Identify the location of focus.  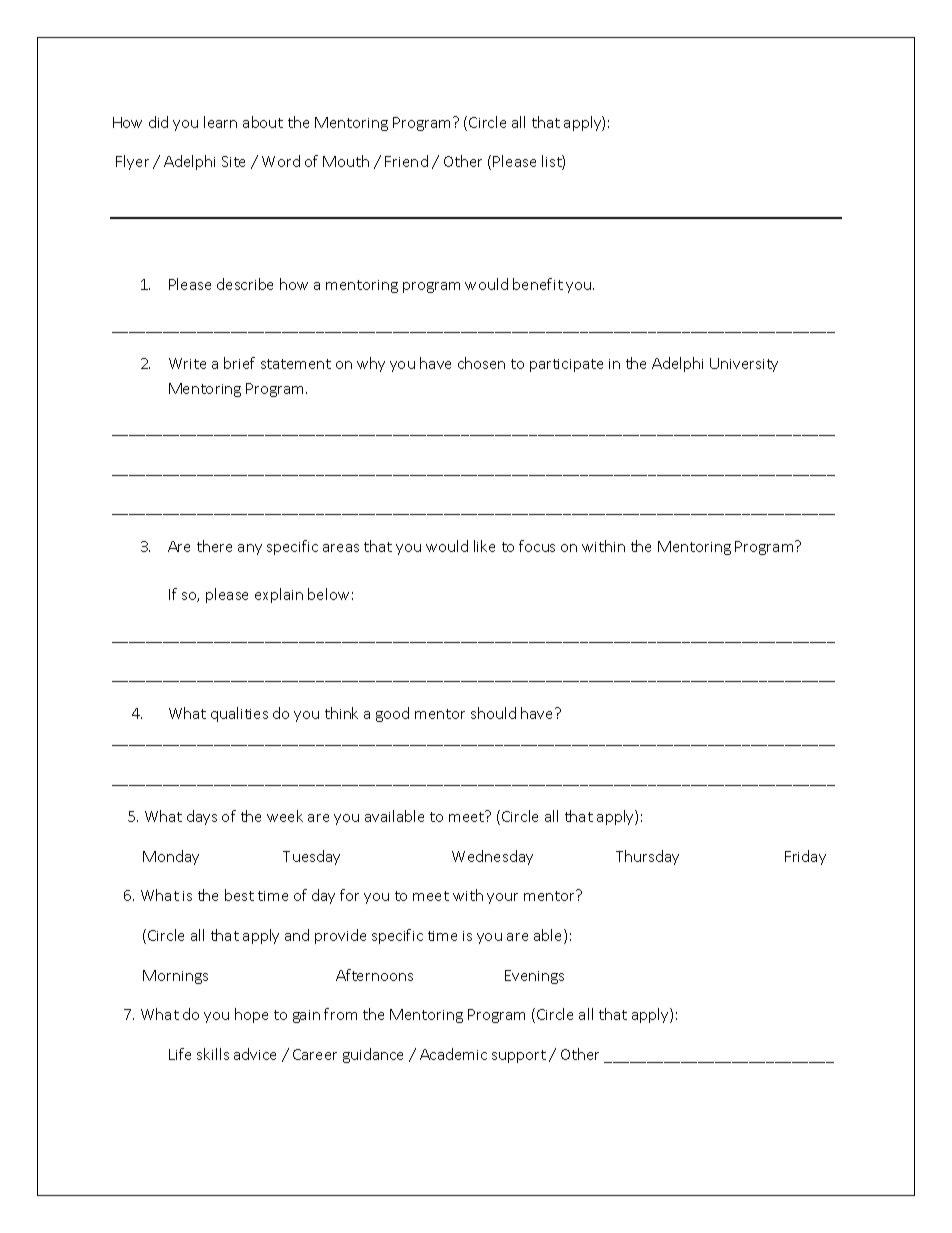
(537, 546).
